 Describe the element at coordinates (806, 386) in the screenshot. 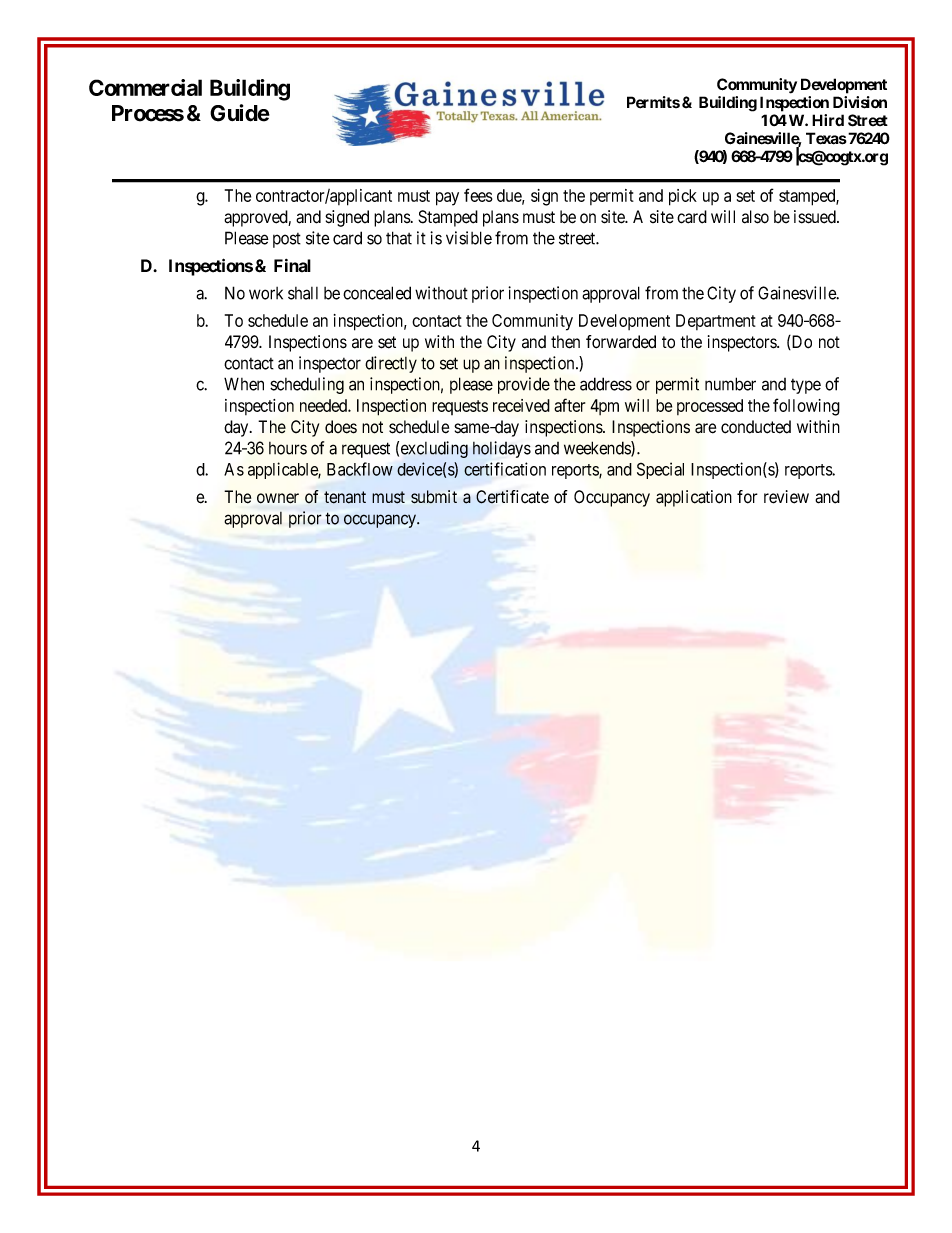

I see `type` at that location.
